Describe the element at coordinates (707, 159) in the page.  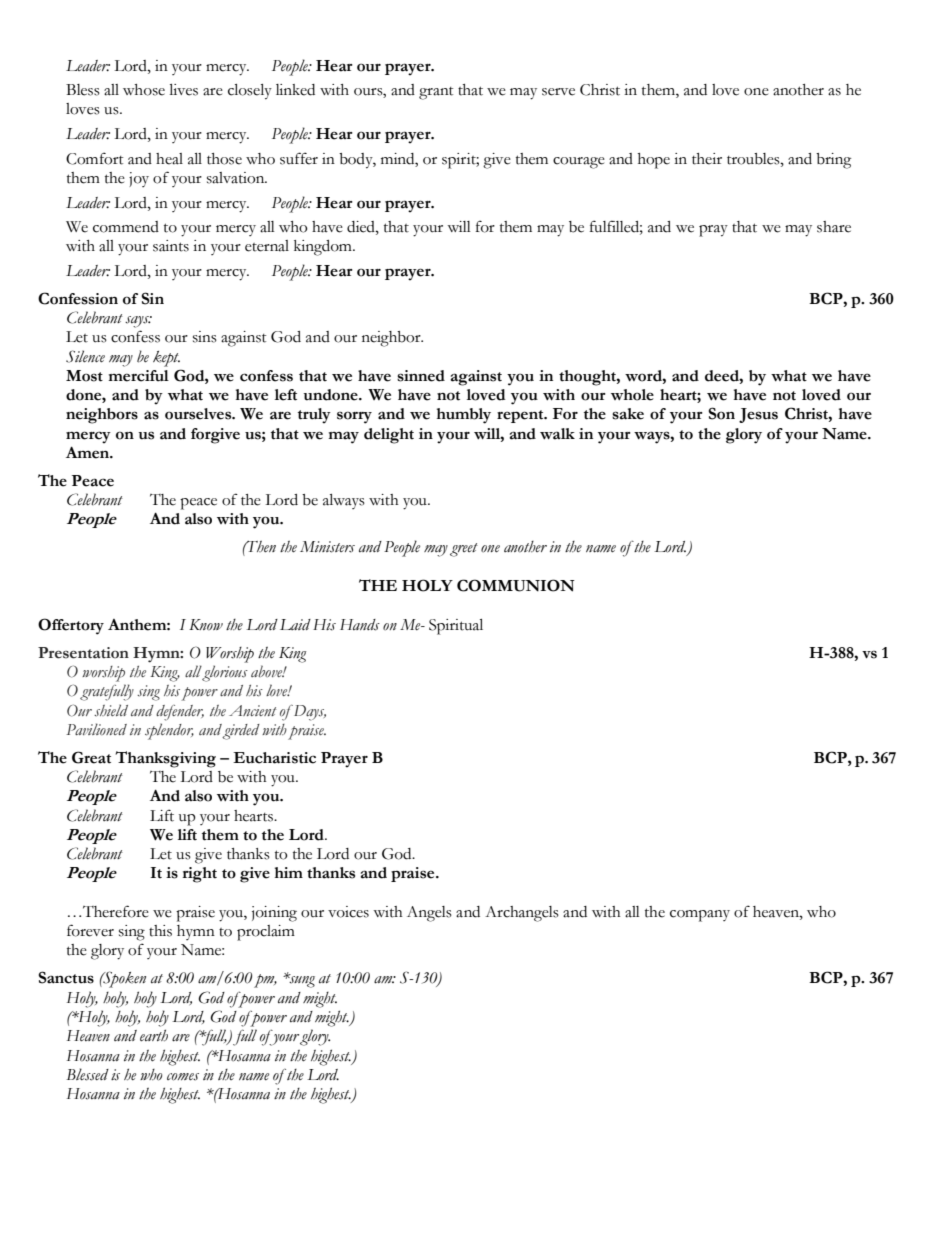
I see `their` at that location.
